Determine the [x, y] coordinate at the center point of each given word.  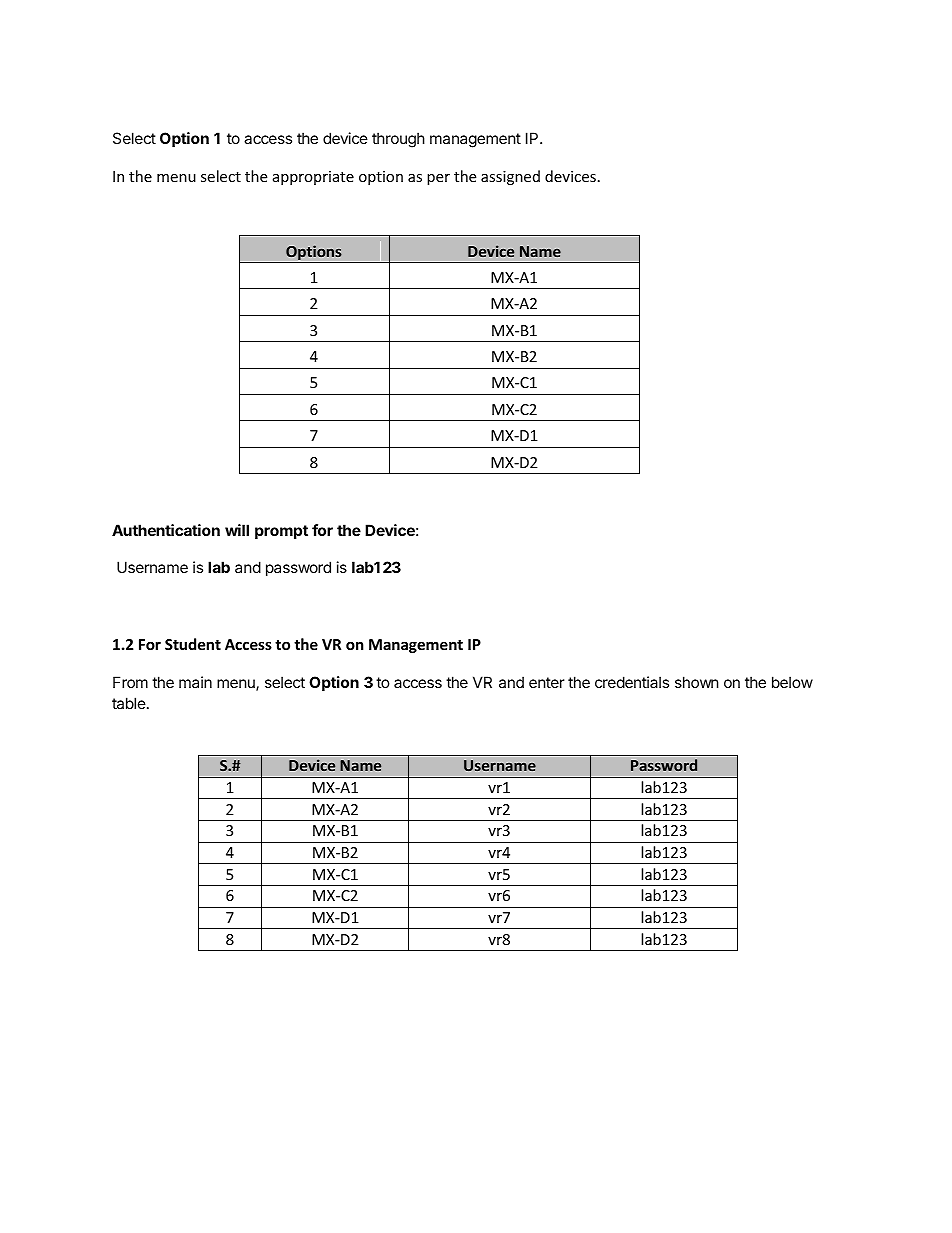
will [237, 530]
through [398, 140]
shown [697, 682]
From [130, 682]
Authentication [166, 530]
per [438, 179]
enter [547, 682]
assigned [510, 177]
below [792, 682]
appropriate [313, 178]
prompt [281, 532]
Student [193, 644]
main [195, 682]
